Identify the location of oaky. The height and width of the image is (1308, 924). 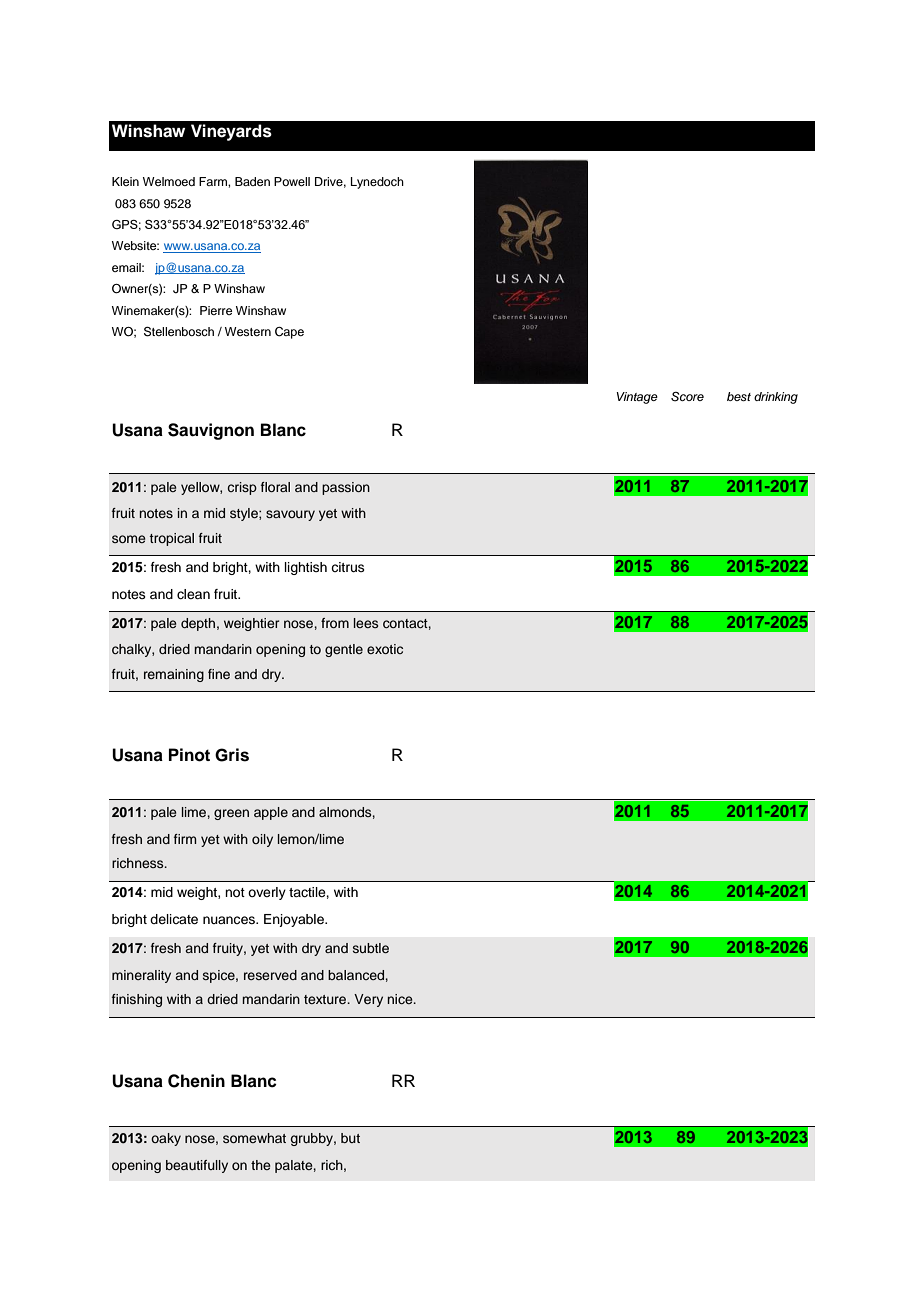
(166, 1139).
